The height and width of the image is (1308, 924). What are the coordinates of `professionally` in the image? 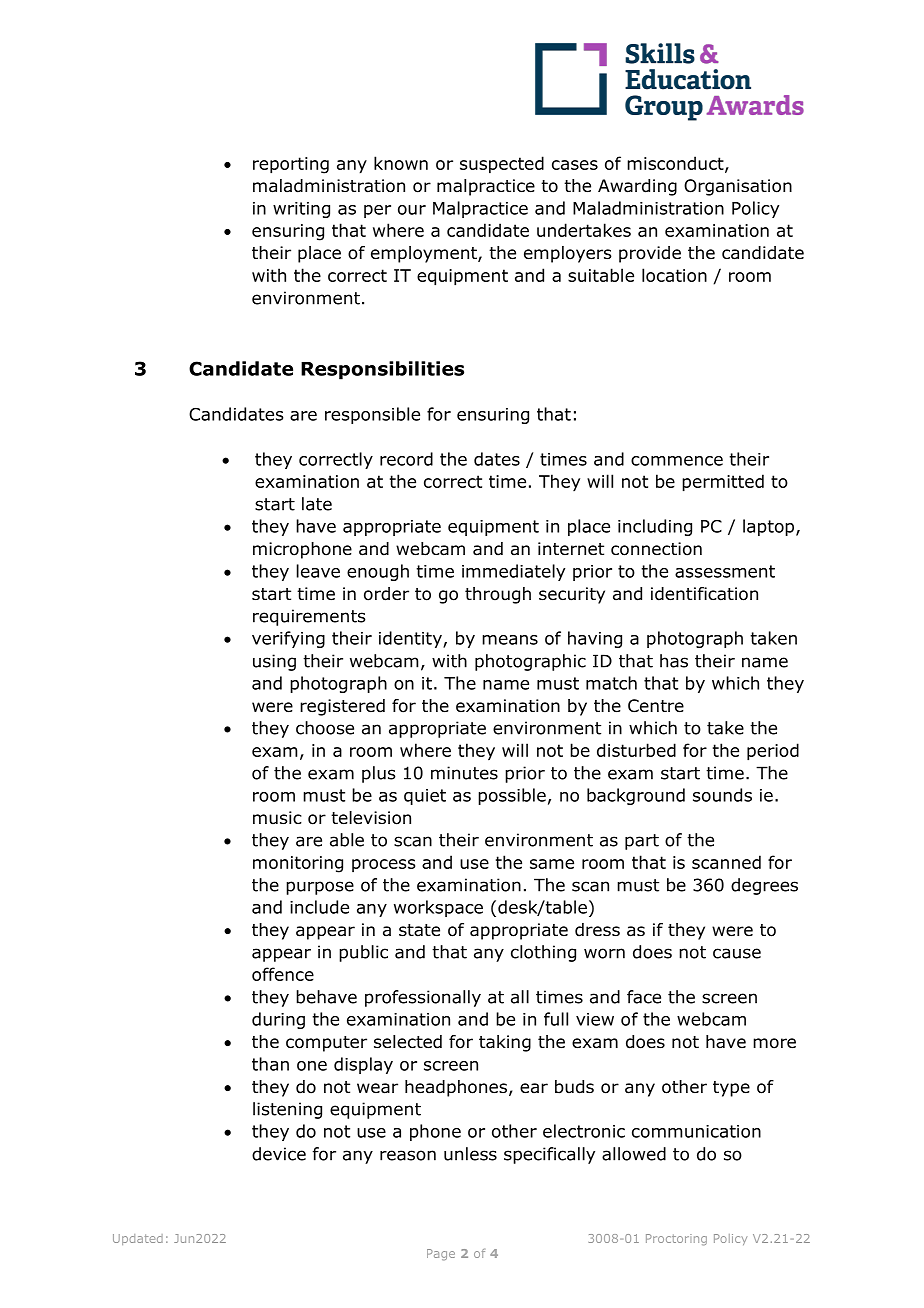 It's located at (423, 998).
